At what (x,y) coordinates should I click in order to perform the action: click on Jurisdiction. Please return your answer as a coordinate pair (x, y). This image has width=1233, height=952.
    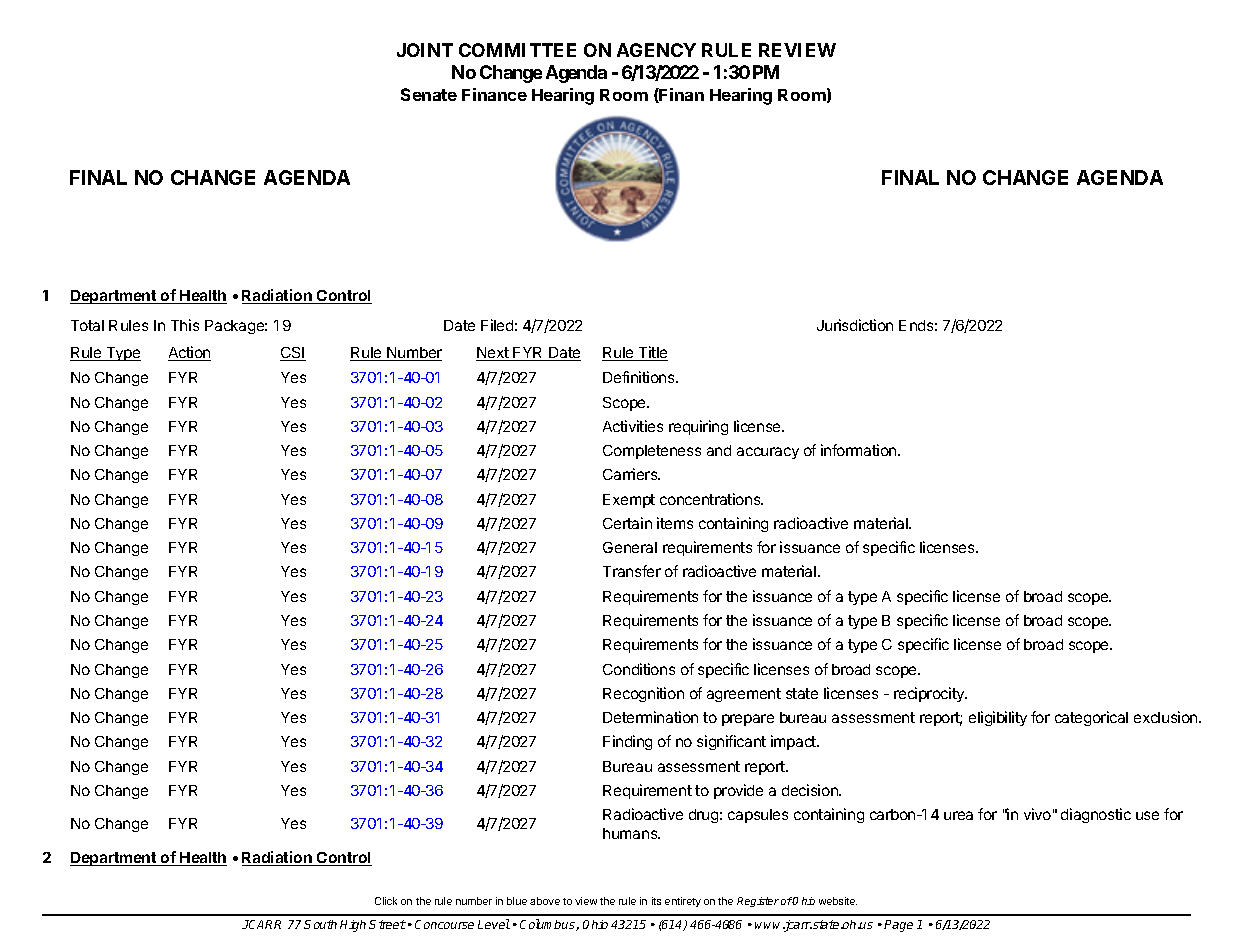
    Looking at the image, I should click on (855, 325).
